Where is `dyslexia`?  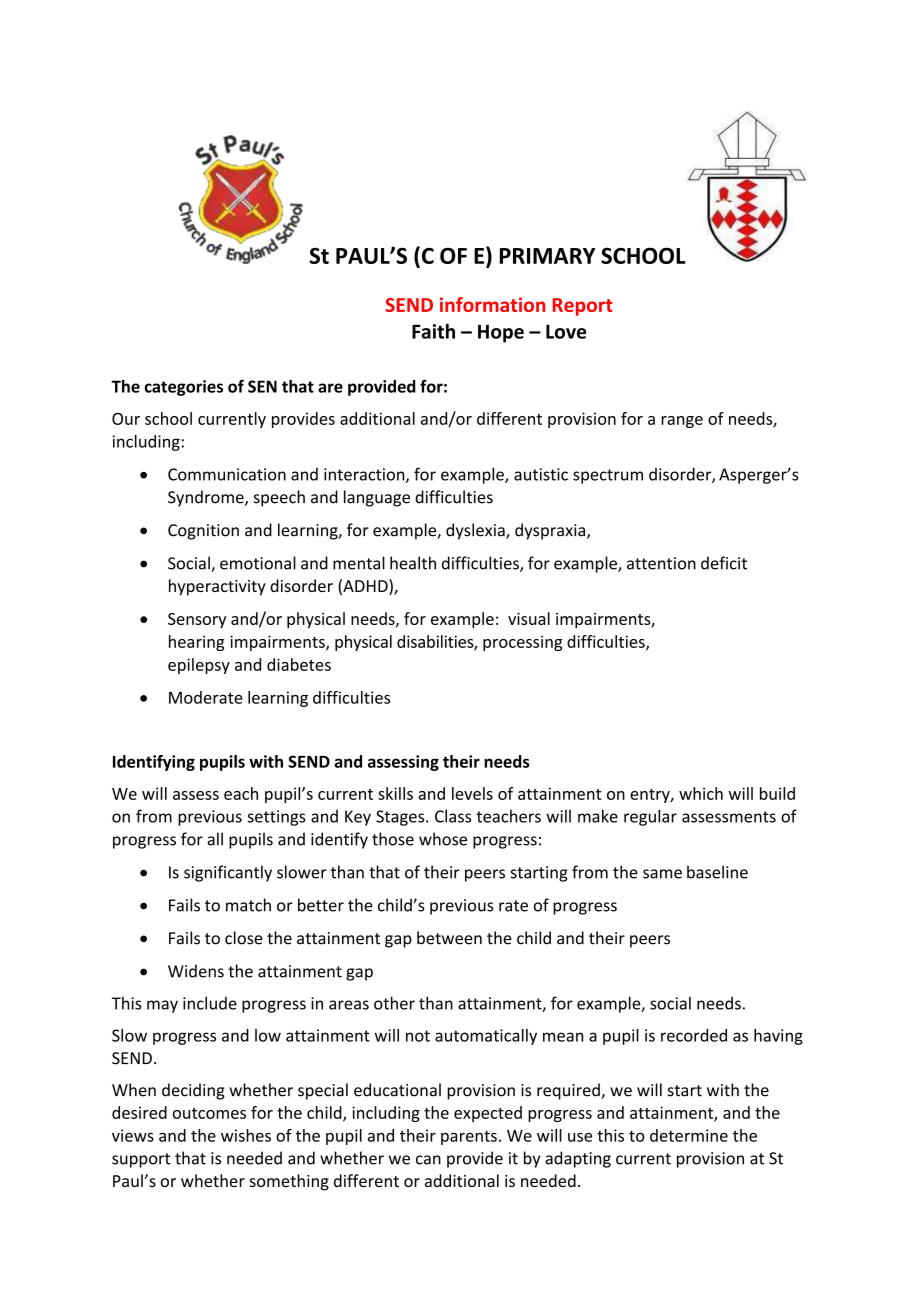 dyslexia is located at coordinates (476, 531).
